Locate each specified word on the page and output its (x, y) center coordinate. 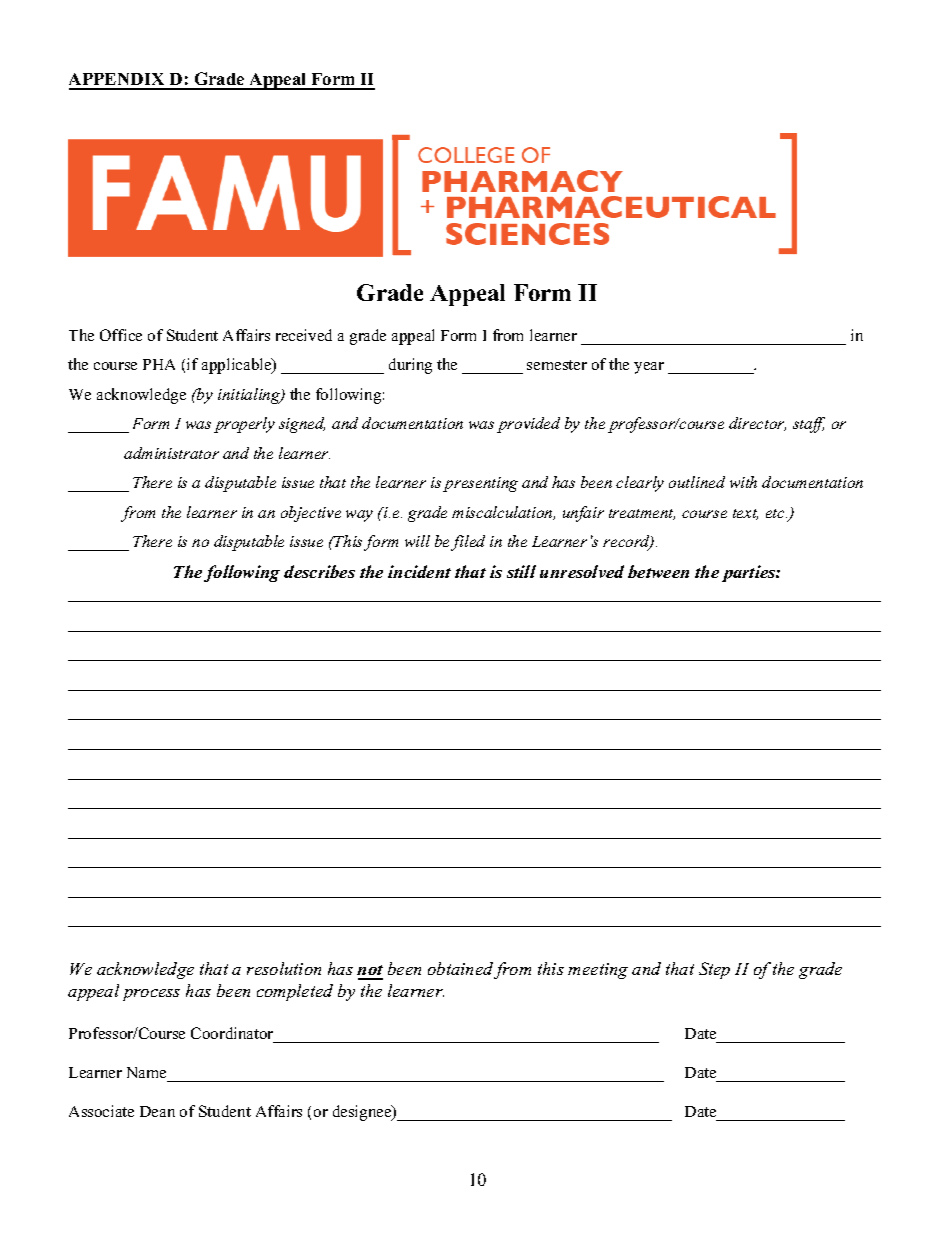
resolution (284, 968)
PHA (159, 364)
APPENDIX (118, 81)
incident (419, 571)
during (410, 366)
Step (714, 970)
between (658, 571)
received (304, 335)
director (757, 424)
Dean (157, 1111)
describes (319, 571)
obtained (460, 968)
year (649, 368)
